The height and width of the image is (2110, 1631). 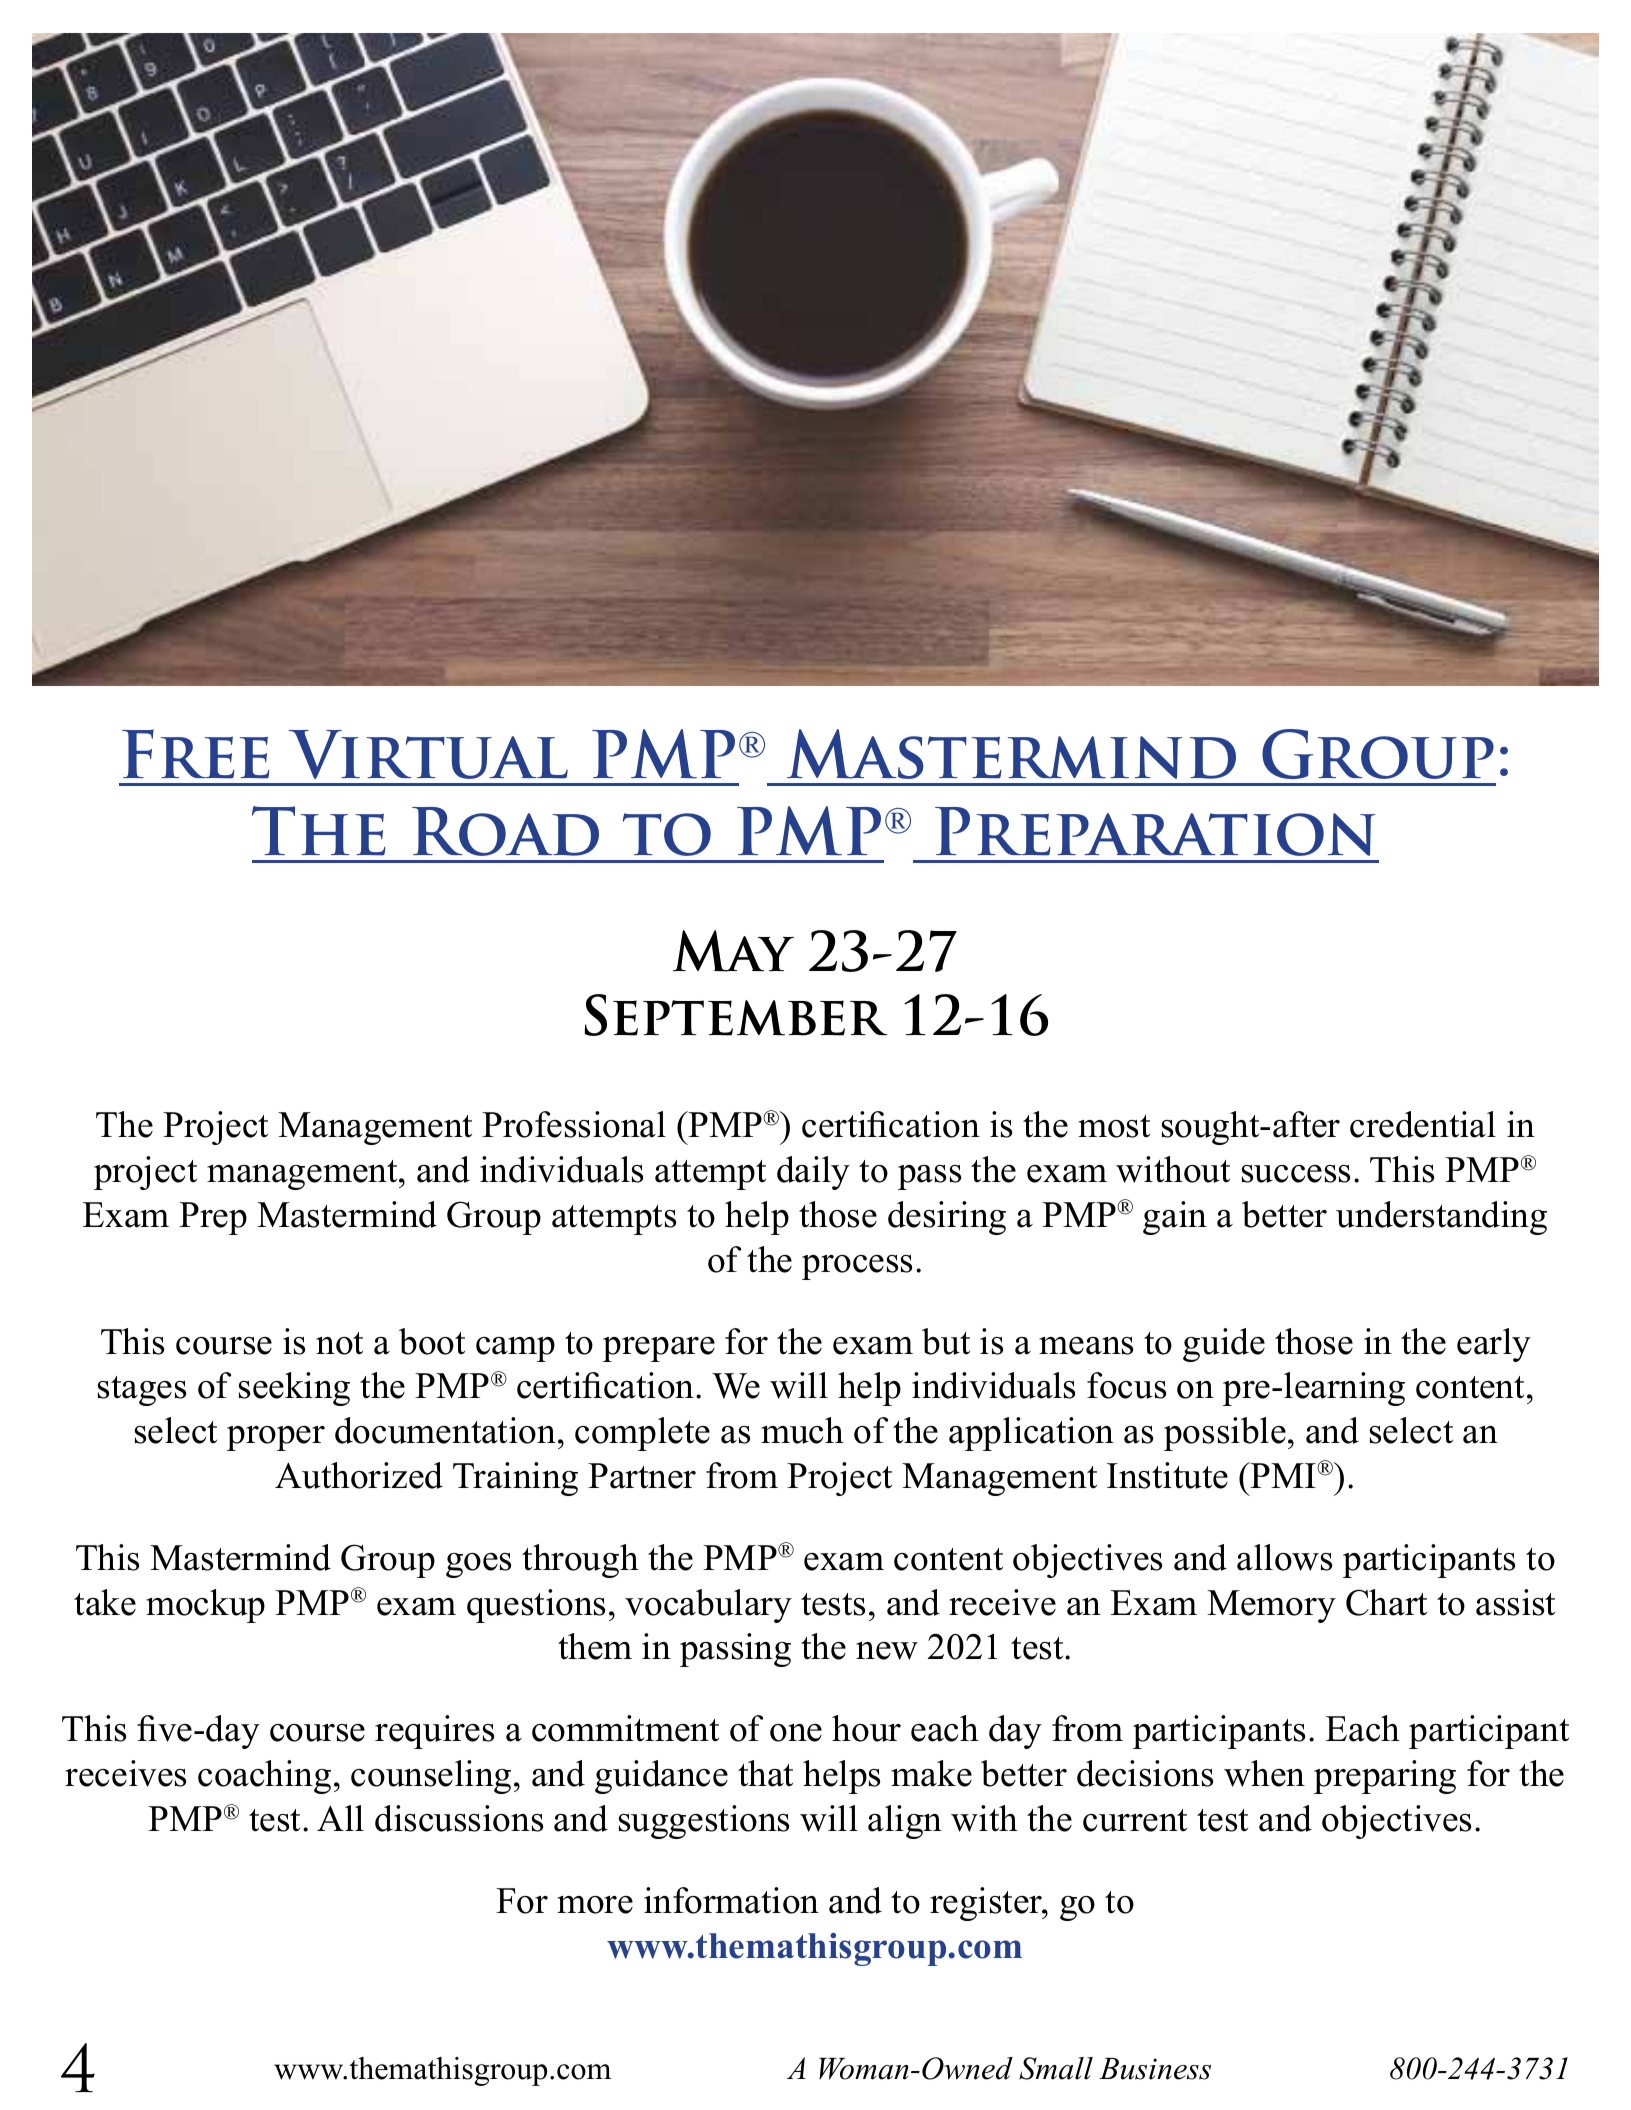 I want to click on one, so click(x=796, y=1733).
